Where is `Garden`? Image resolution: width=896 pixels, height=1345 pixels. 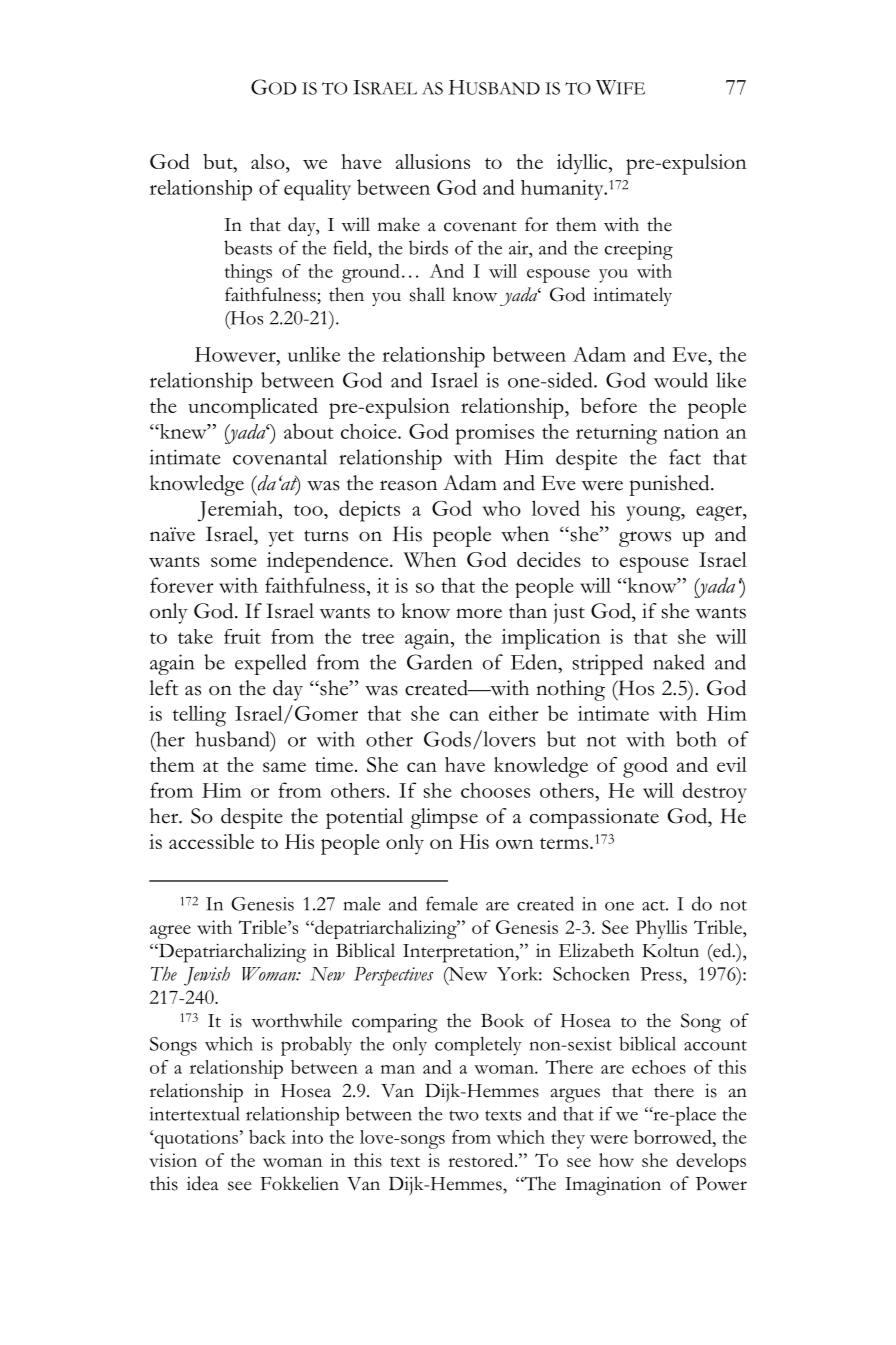 Garden is located at coordinates (439, 662).
